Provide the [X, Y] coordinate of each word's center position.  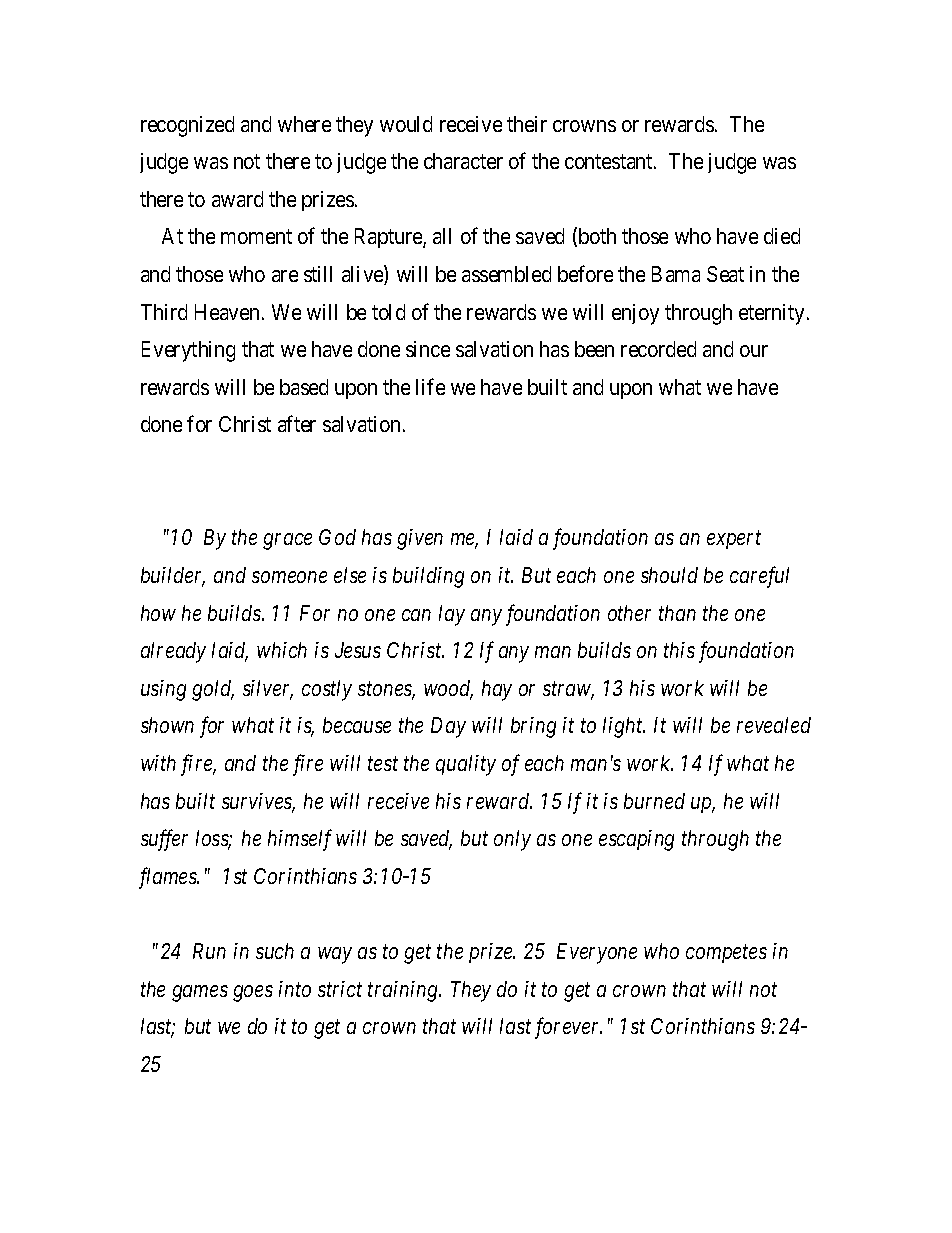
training [404, 991]
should [669, 575]
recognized [187, 126]
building [428, 577]
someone [289, 577]
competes [726, 954]
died [782, 236]
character [463, 161]
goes [253, 993]
